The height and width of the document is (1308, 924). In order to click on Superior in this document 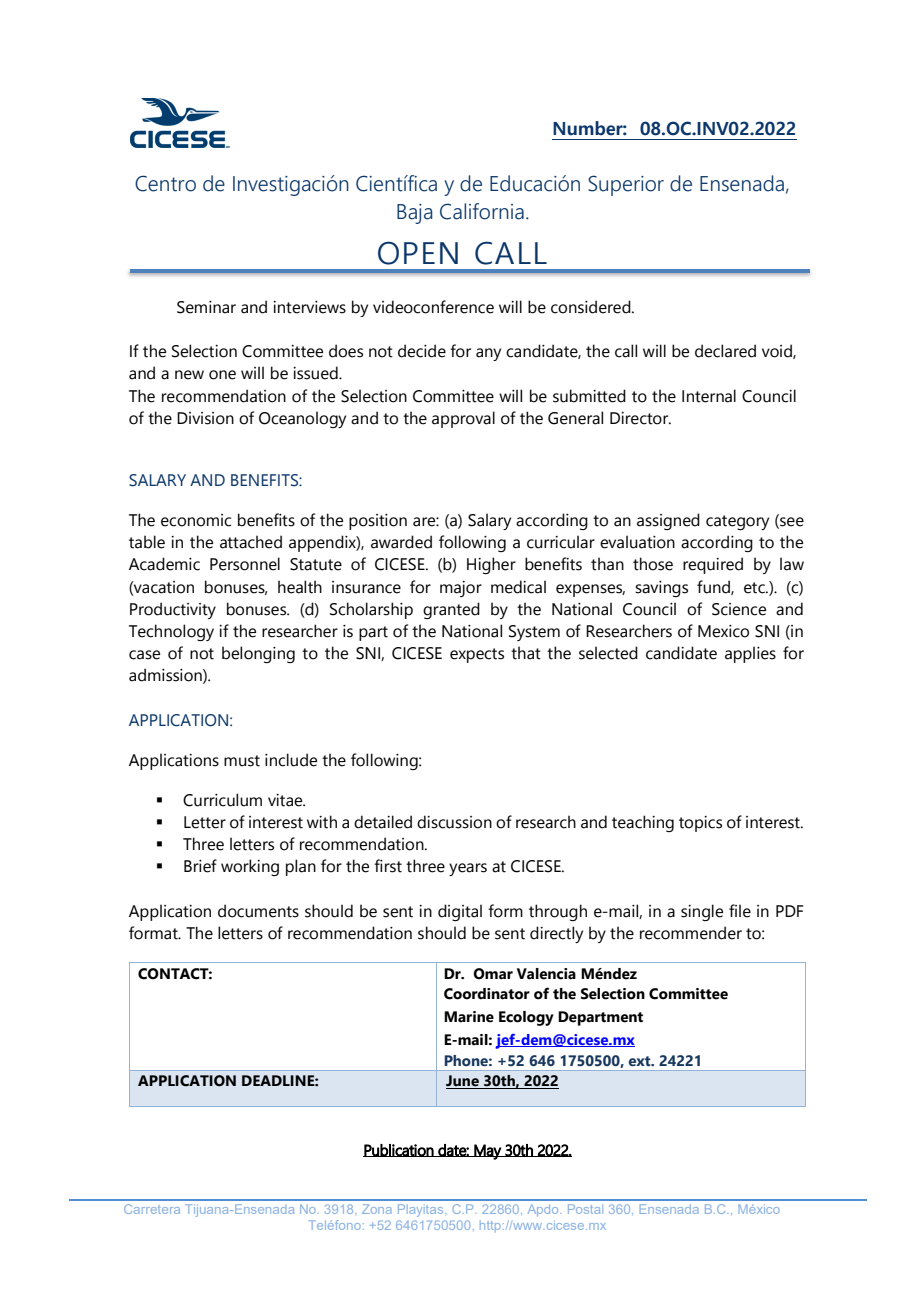, I will do `click(626, 185)`.
